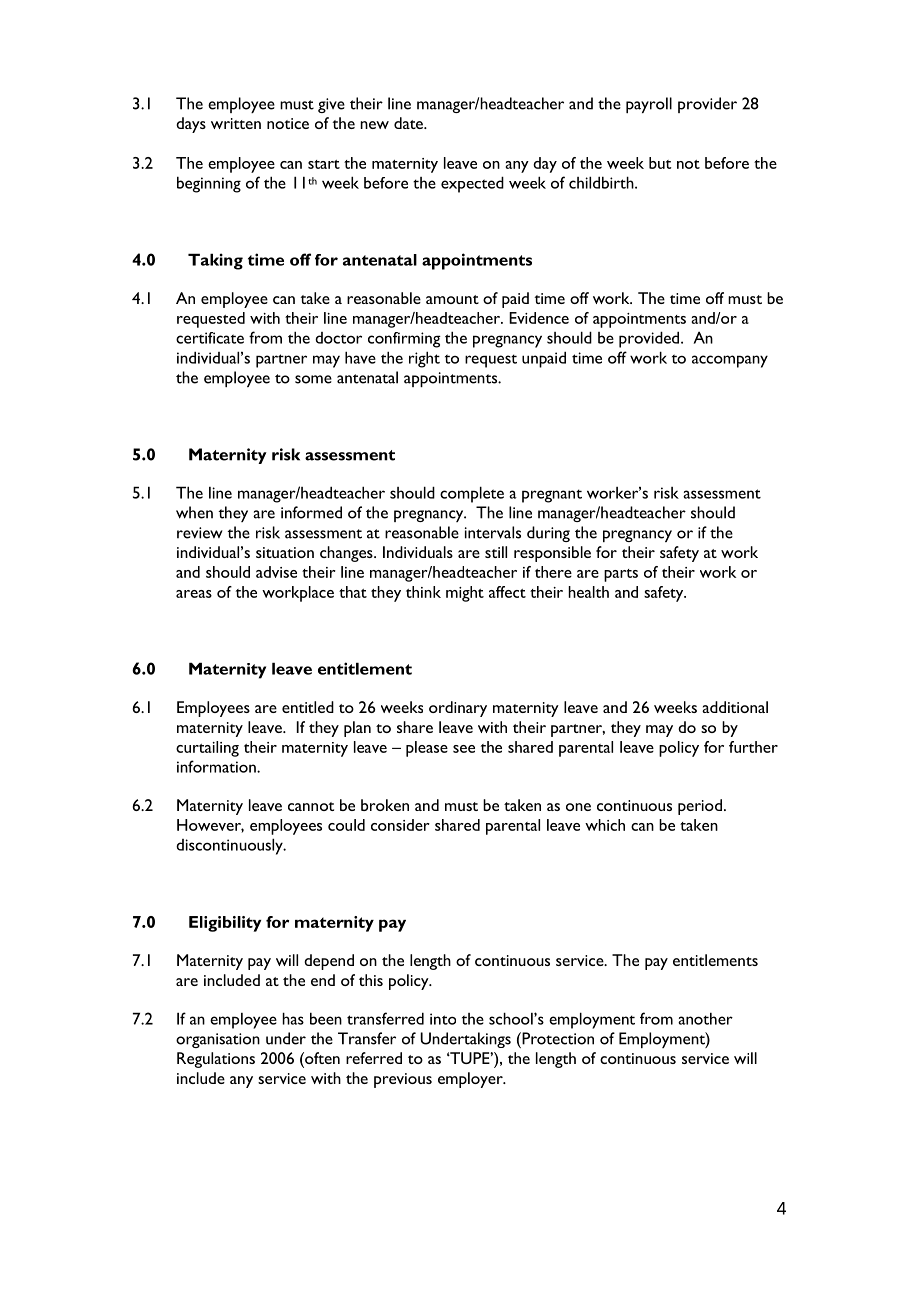  Describe the element at coordinates (472, 184) in the screenshot. I see `expected` at that location.
